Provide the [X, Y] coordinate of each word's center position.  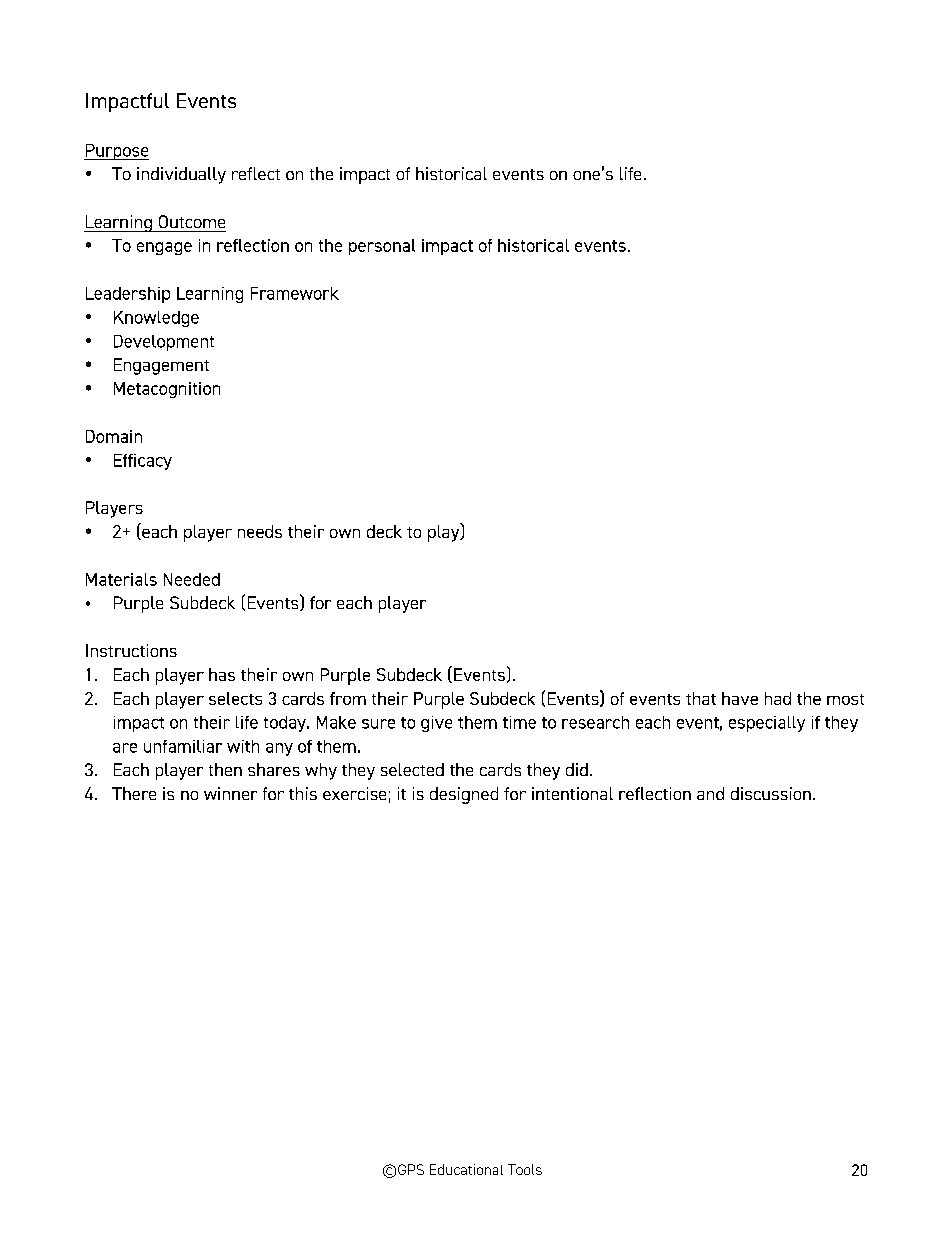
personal [382, 247]
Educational [466, 1169]
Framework [295, 293]
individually [181, 175]
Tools [525, 1169]
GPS [411, 1169]
